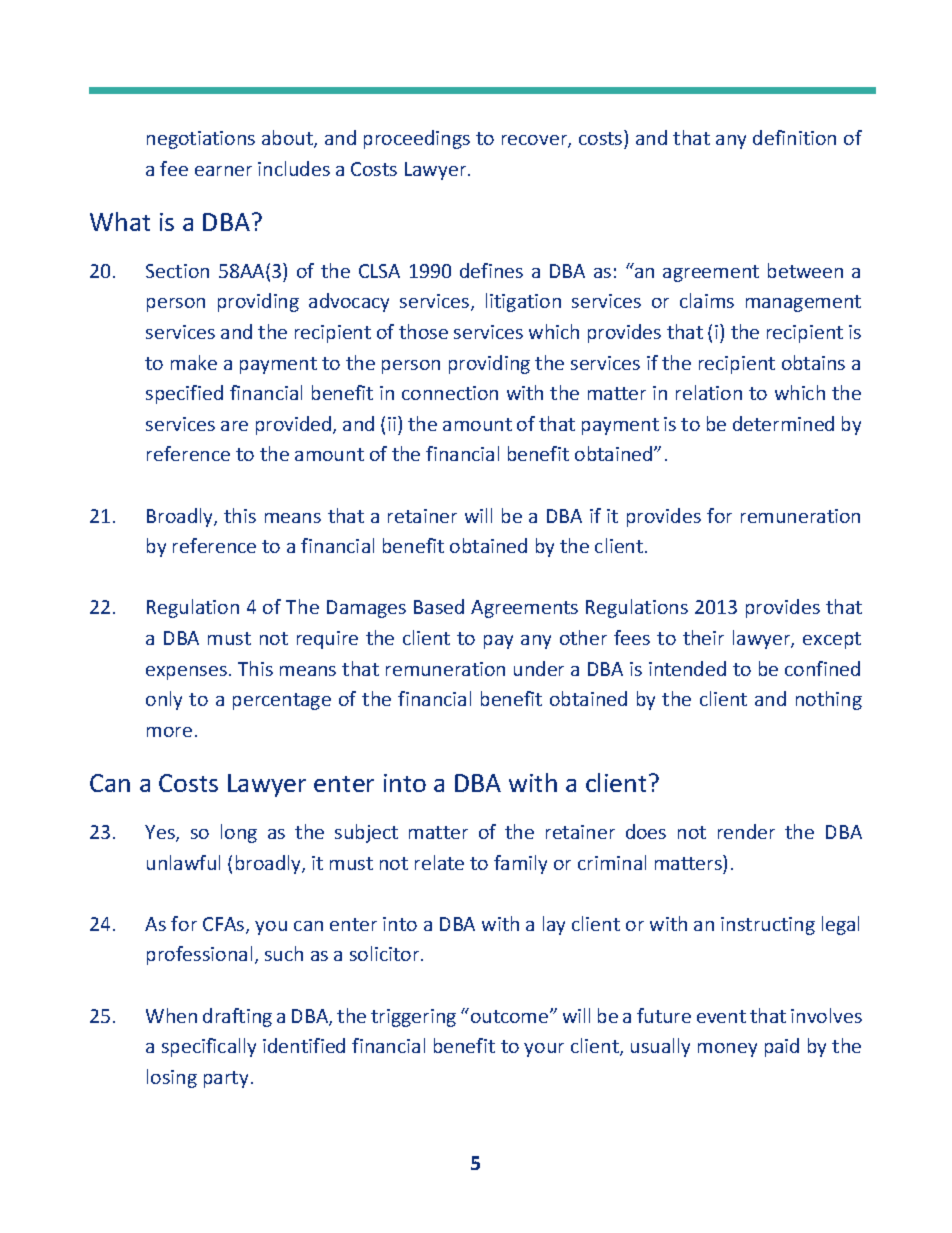 The image size is (952, 1233). What do you see at coordinates (511, 1016) in the image?
I see `outcome` at bounding box center [511, 1016].
